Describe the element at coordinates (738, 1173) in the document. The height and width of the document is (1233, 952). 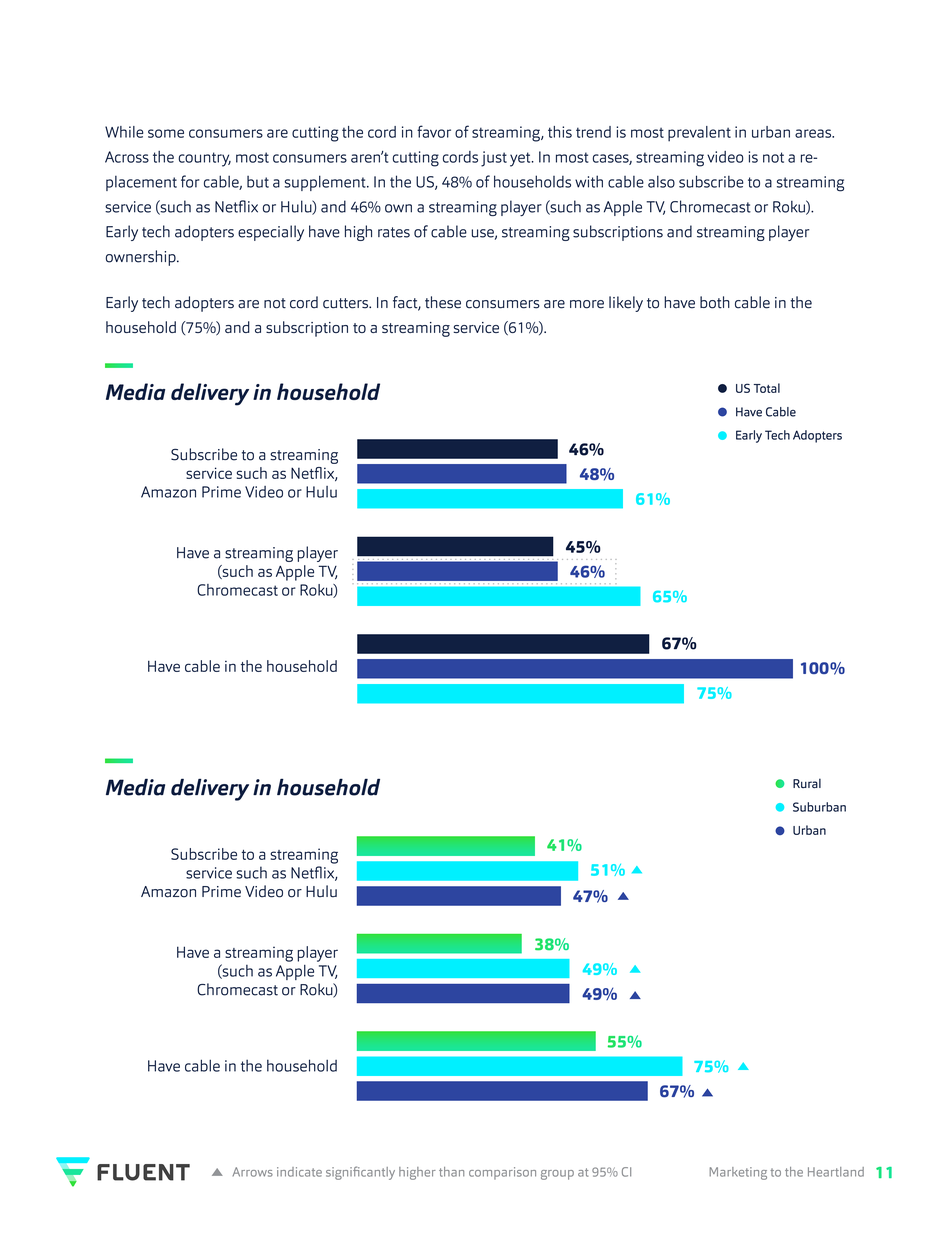
I see `Marketing` at that location.
